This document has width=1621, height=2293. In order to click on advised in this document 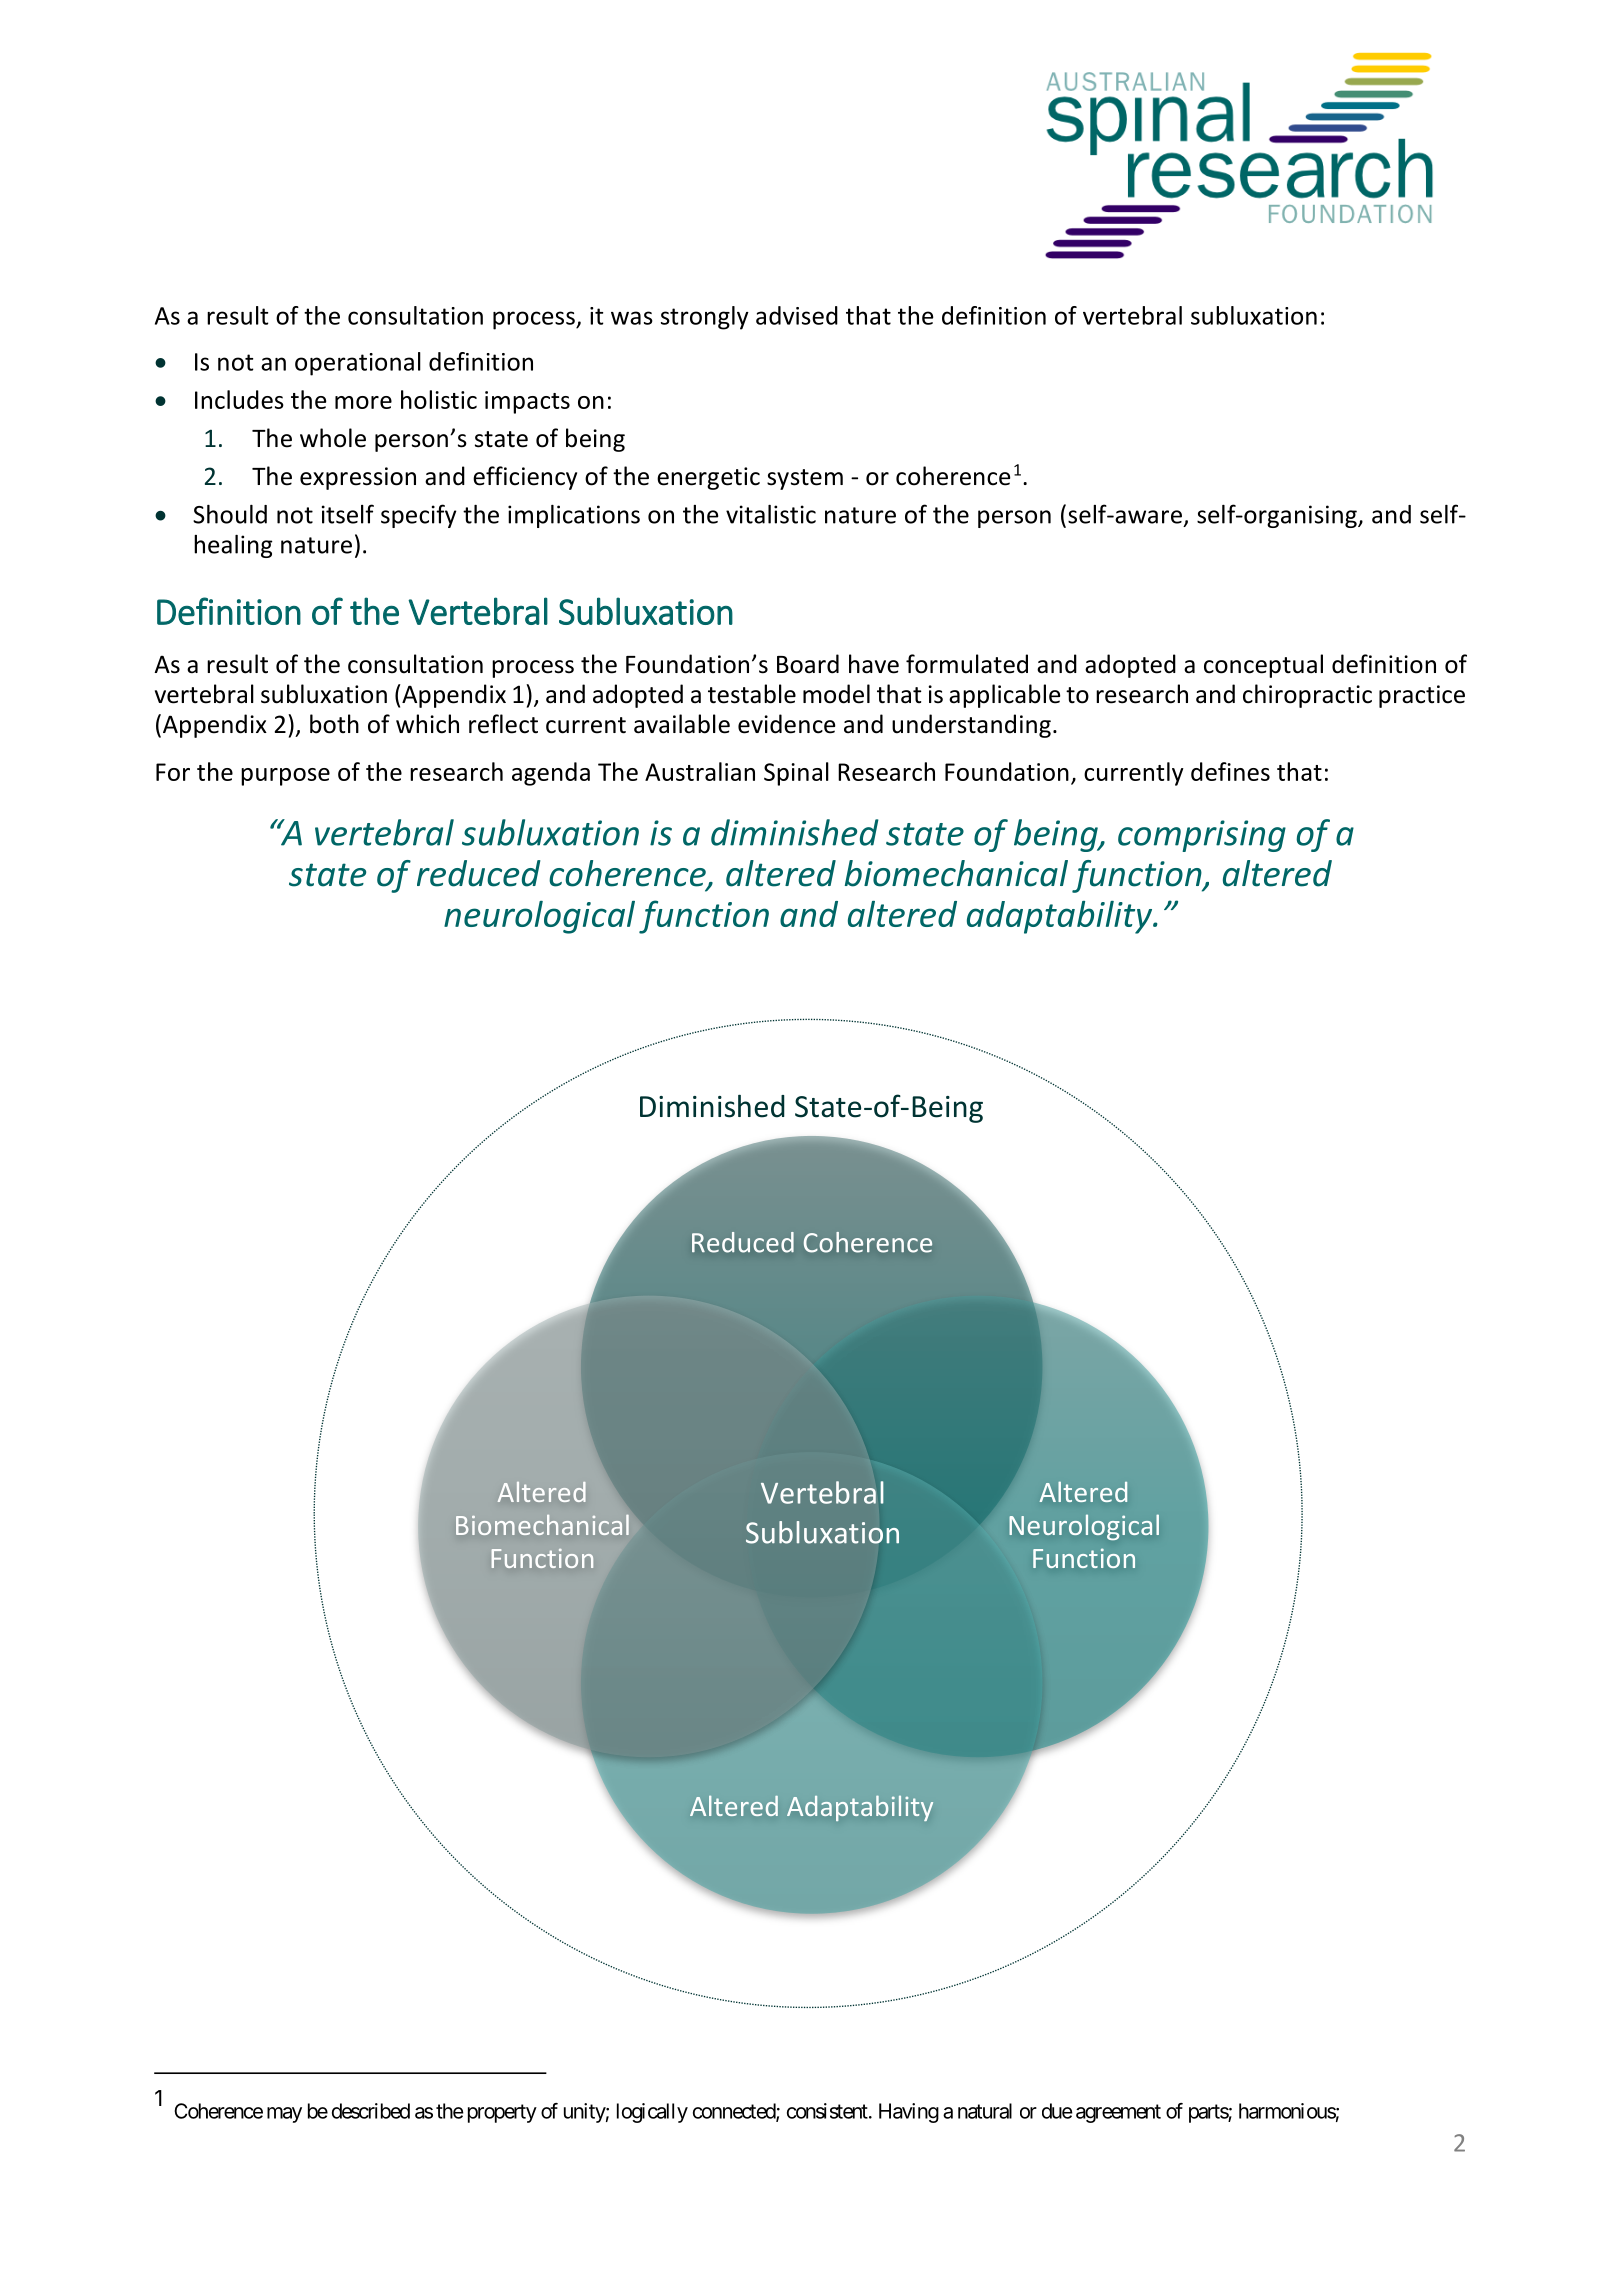, I will do `click(797, 315)`.
